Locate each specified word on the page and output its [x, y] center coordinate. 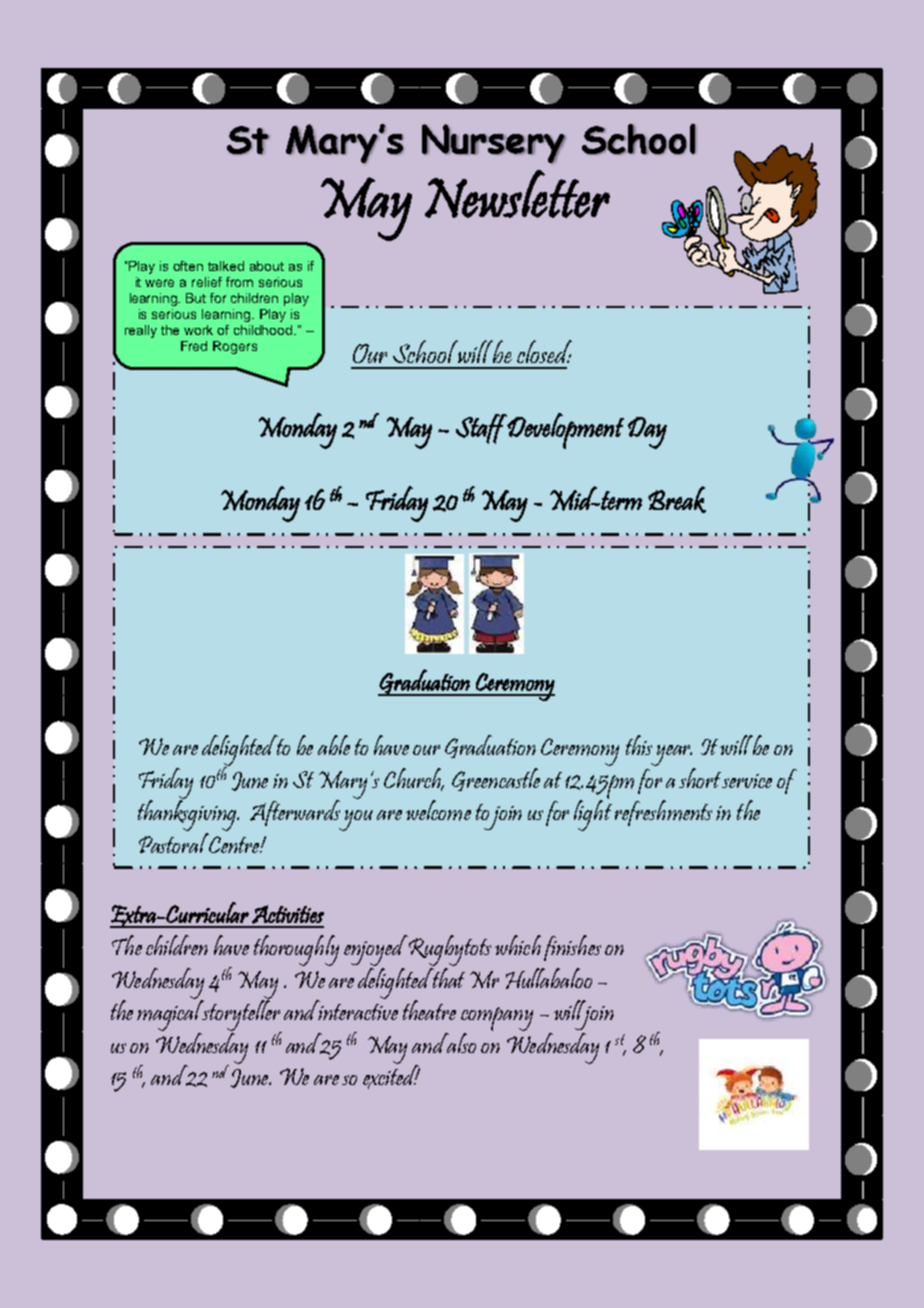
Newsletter [517, 194]
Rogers [235, 347]
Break [677, 499]
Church [414, 779]
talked [226, 266]
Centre [234, 843]
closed [544, 351]
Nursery [494, 144]
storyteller [241, 1015]
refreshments [663, 813]
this [639, 745]
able [334, 745]
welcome [438, 810]
